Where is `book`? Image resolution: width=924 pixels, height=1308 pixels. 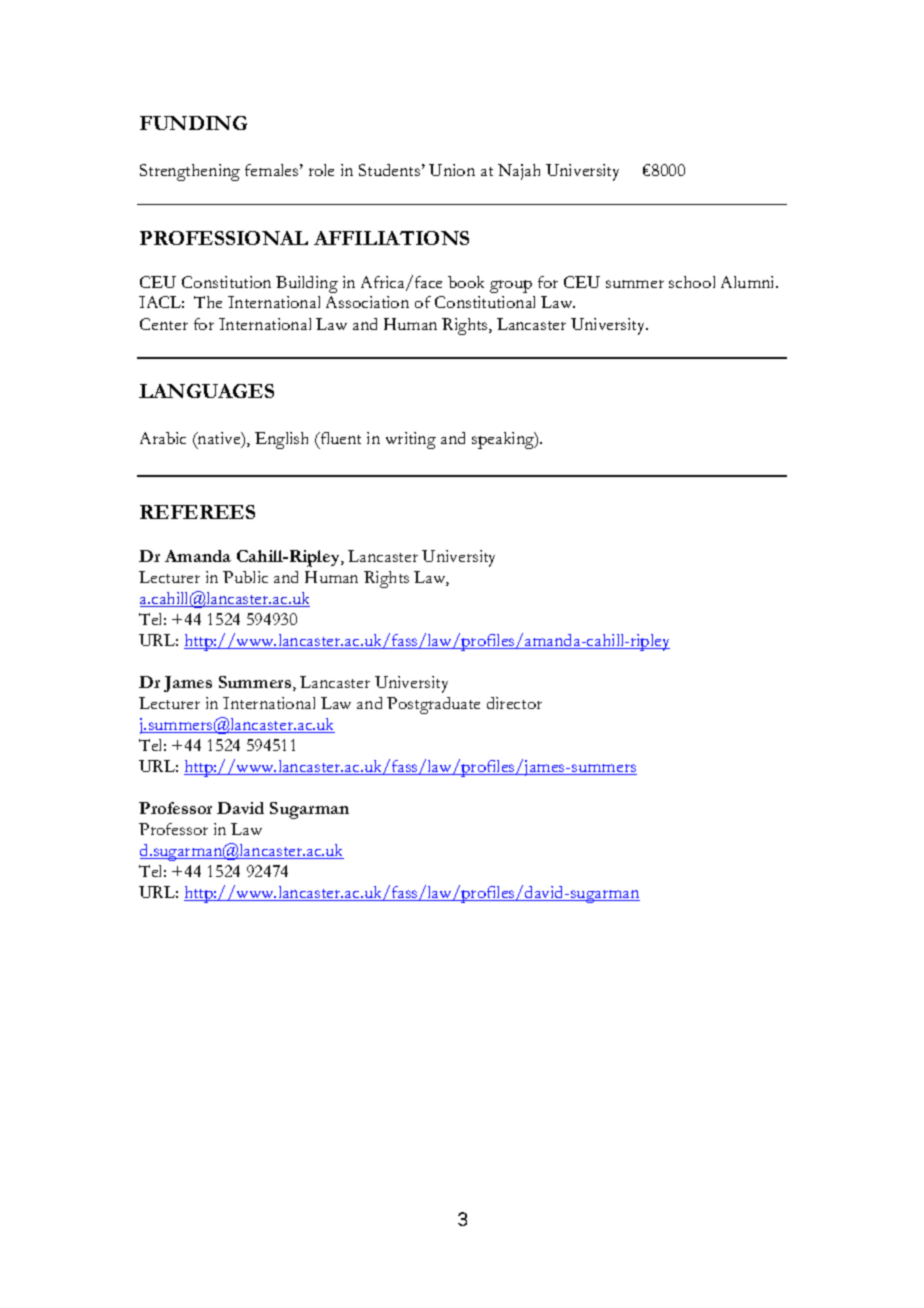
book is located at coordinates (466, 282).
